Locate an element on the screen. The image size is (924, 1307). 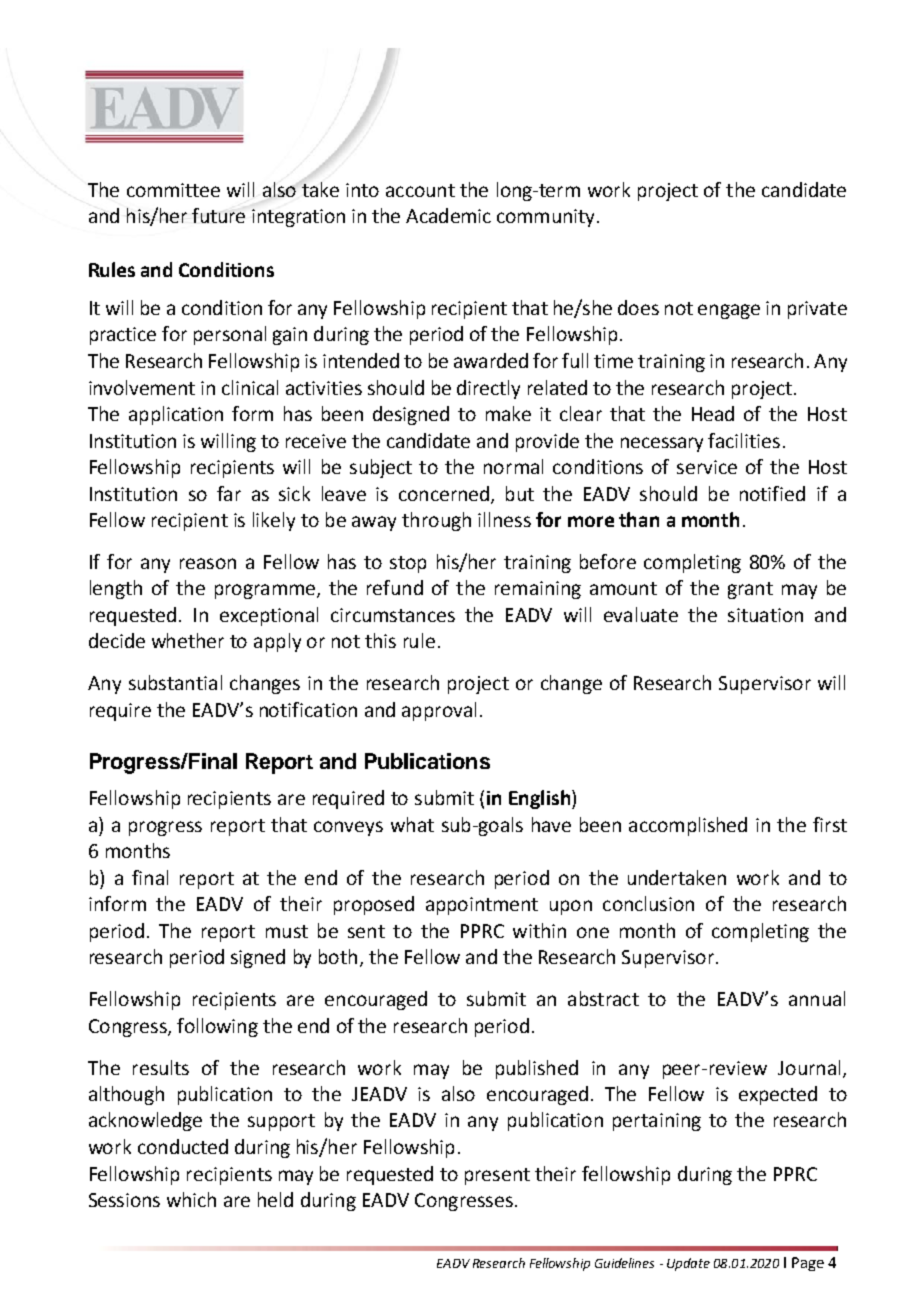
conveys is located at coordinates (348, 828).
